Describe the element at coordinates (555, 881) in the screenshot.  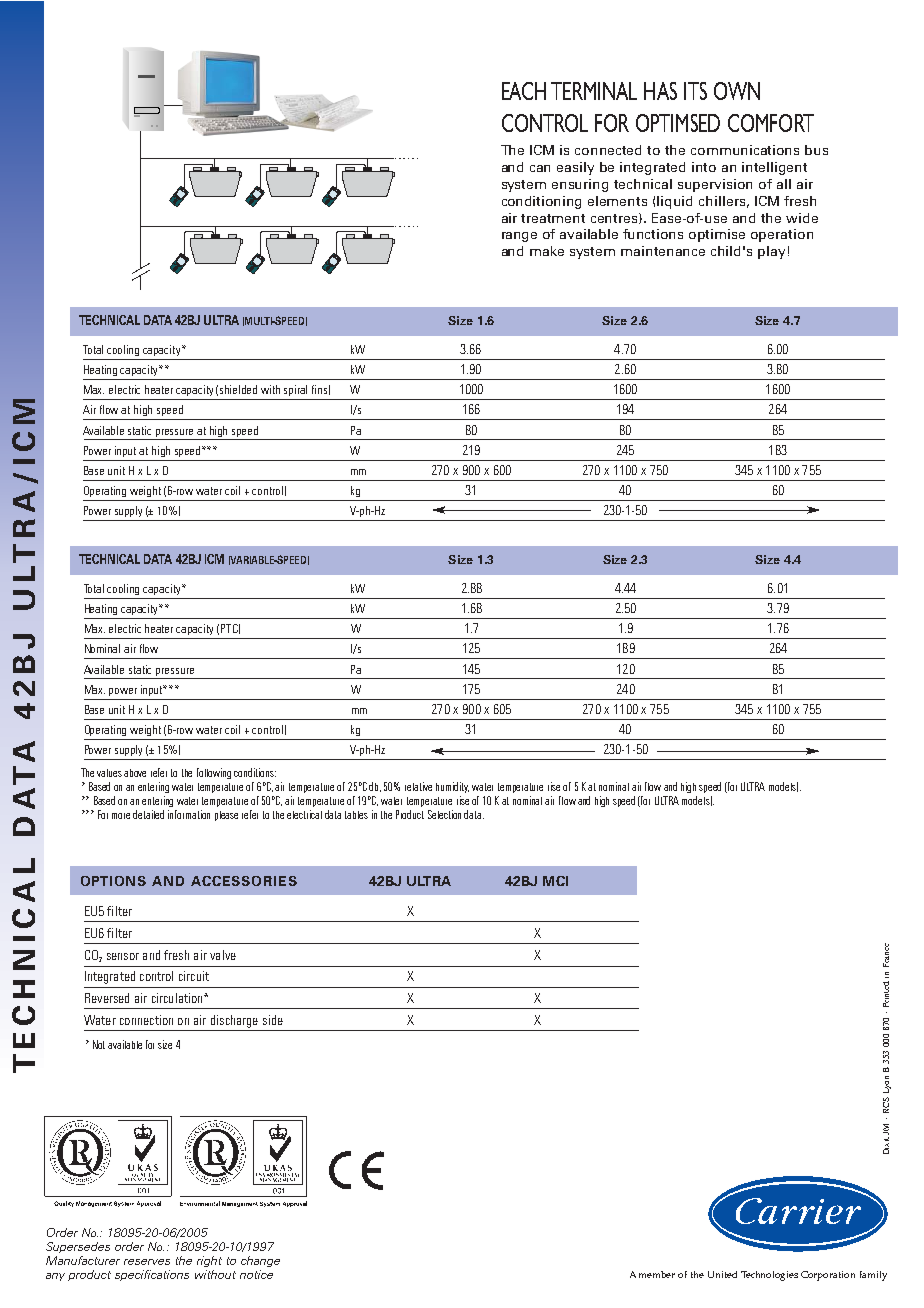
I see `MCI` at that location.
